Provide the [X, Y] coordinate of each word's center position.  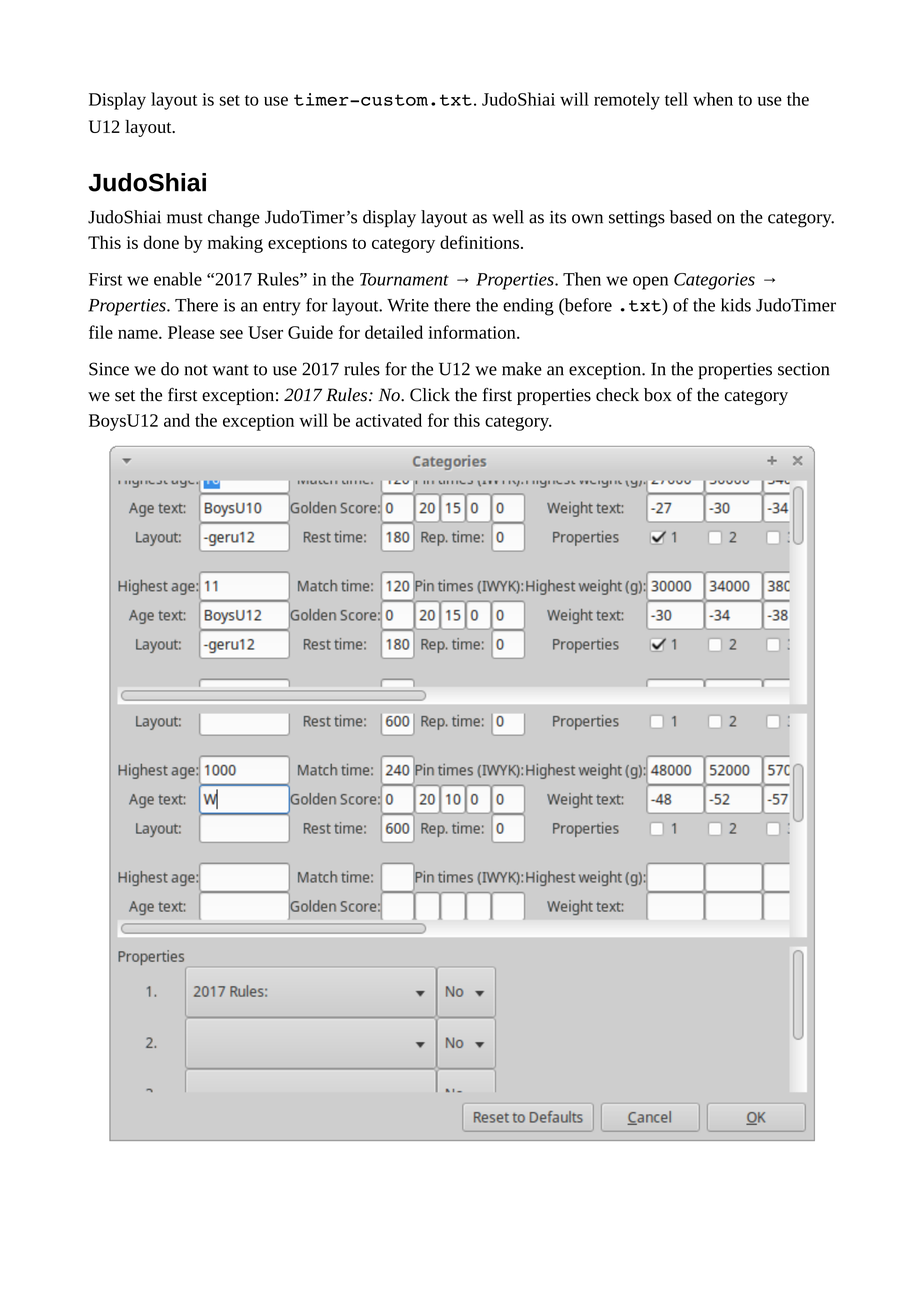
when [713, 99]
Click [430, 395]
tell [676, 99]
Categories [714, 281]
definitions [479, 242]
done [161, 242]
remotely [627, 101]
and [177, 420]
